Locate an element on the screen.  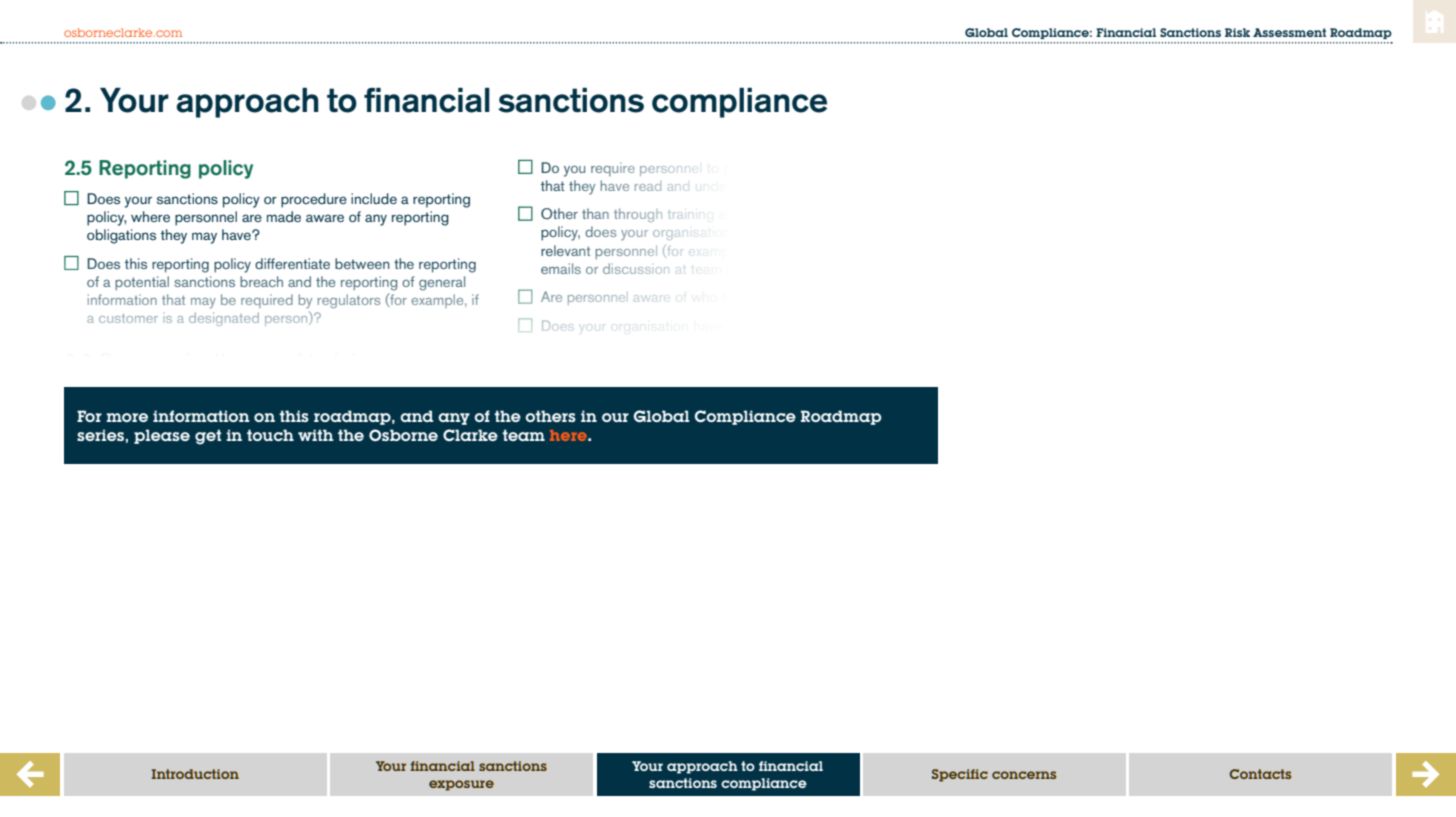
than is located at coordinates (595, 213).
